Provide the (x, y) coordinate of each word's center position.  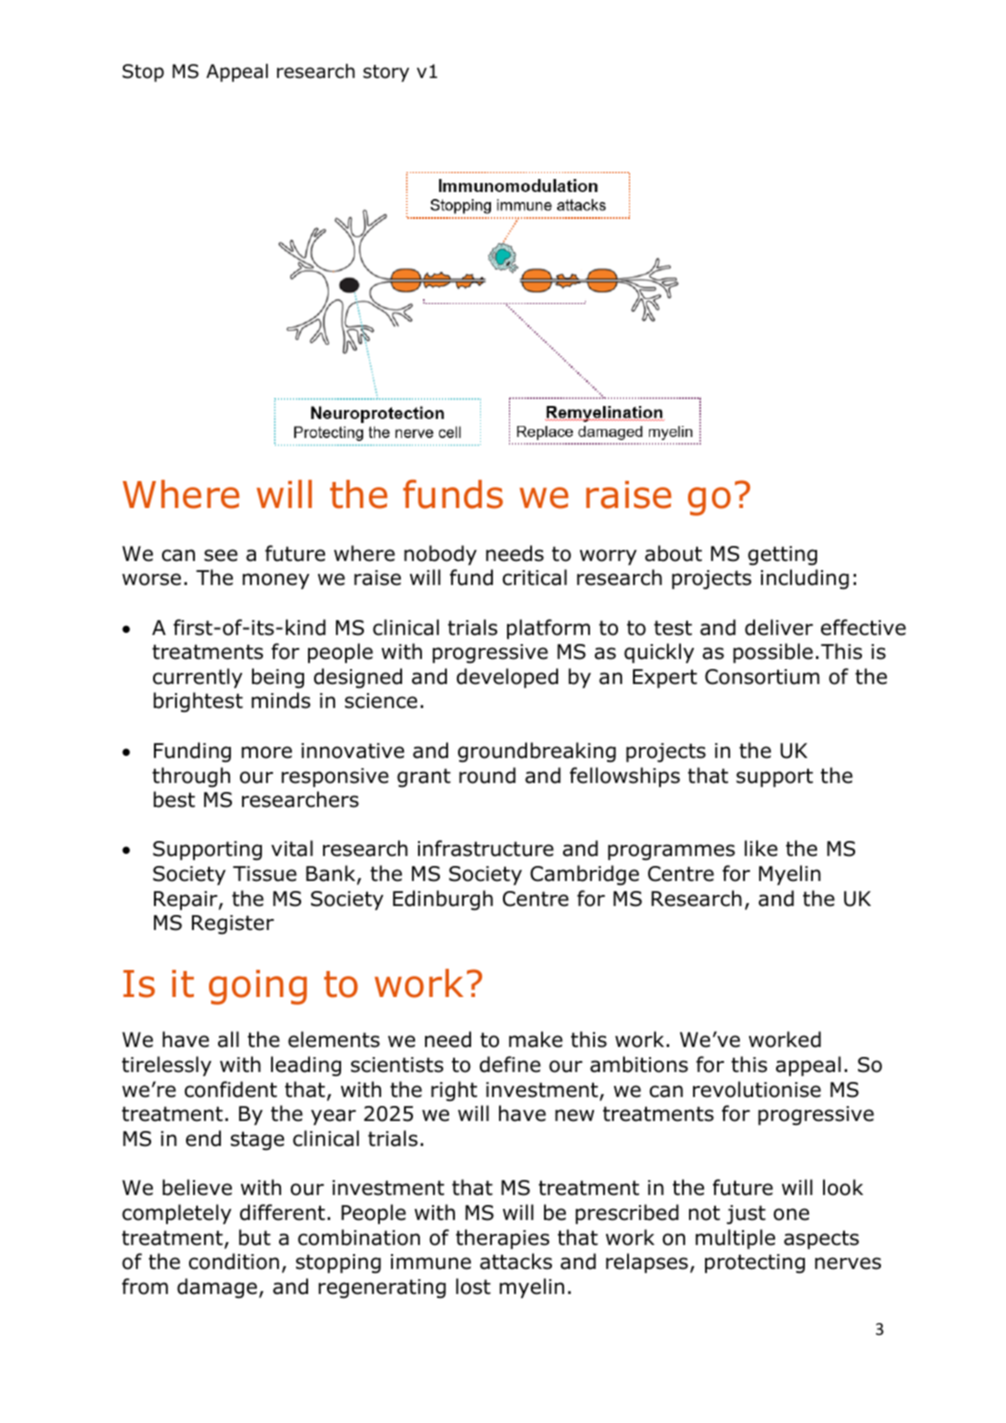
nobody (440, 555)
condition (234, 1261)
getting (782, 555)
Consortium (762, 677)
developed (507, 678)
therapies (502, 1239)
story (386, 73)
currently (197, 678)
